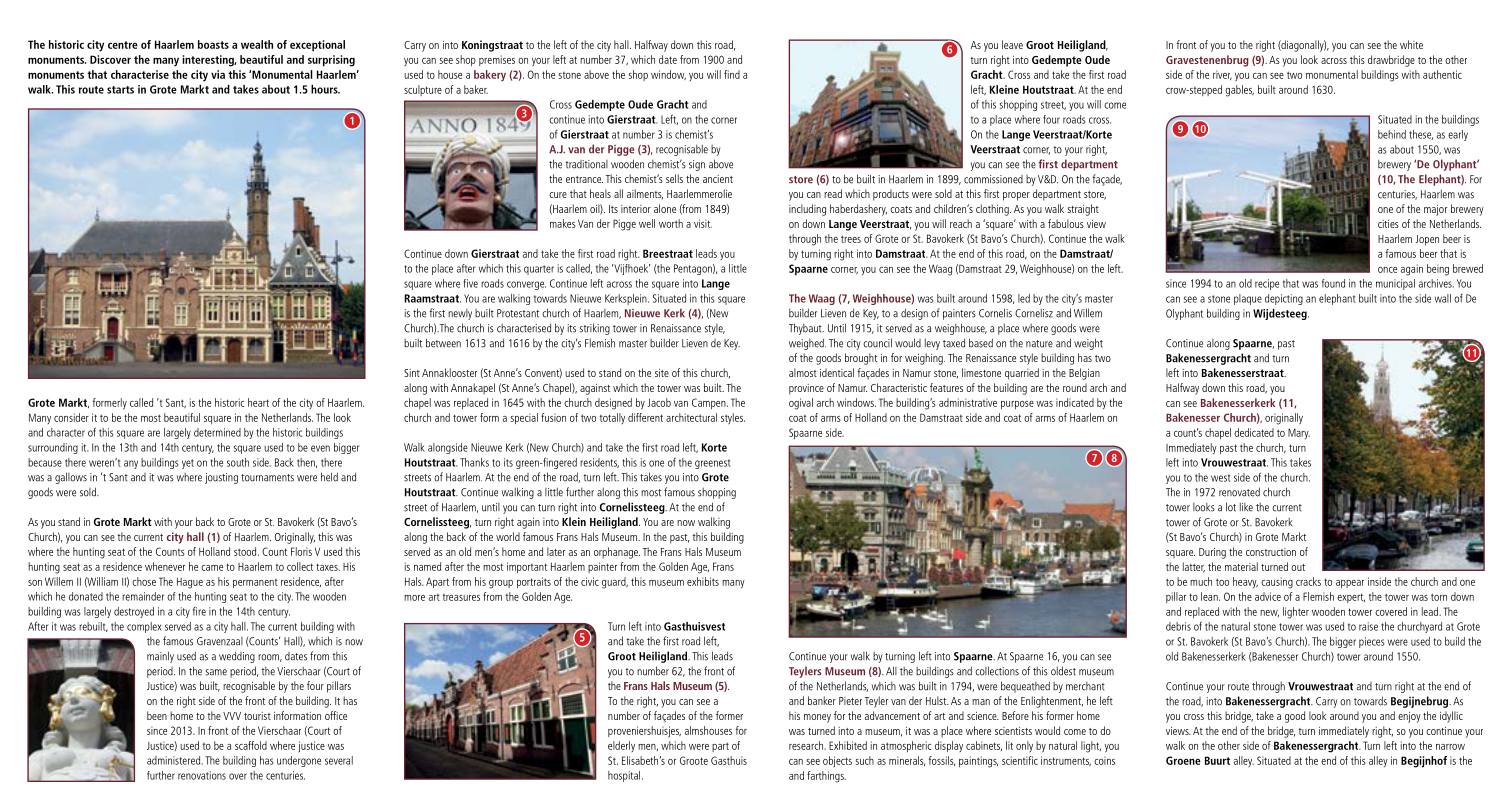 This screenshot has width=1512, height=807. I want to click on like, so click(1246, 507).
